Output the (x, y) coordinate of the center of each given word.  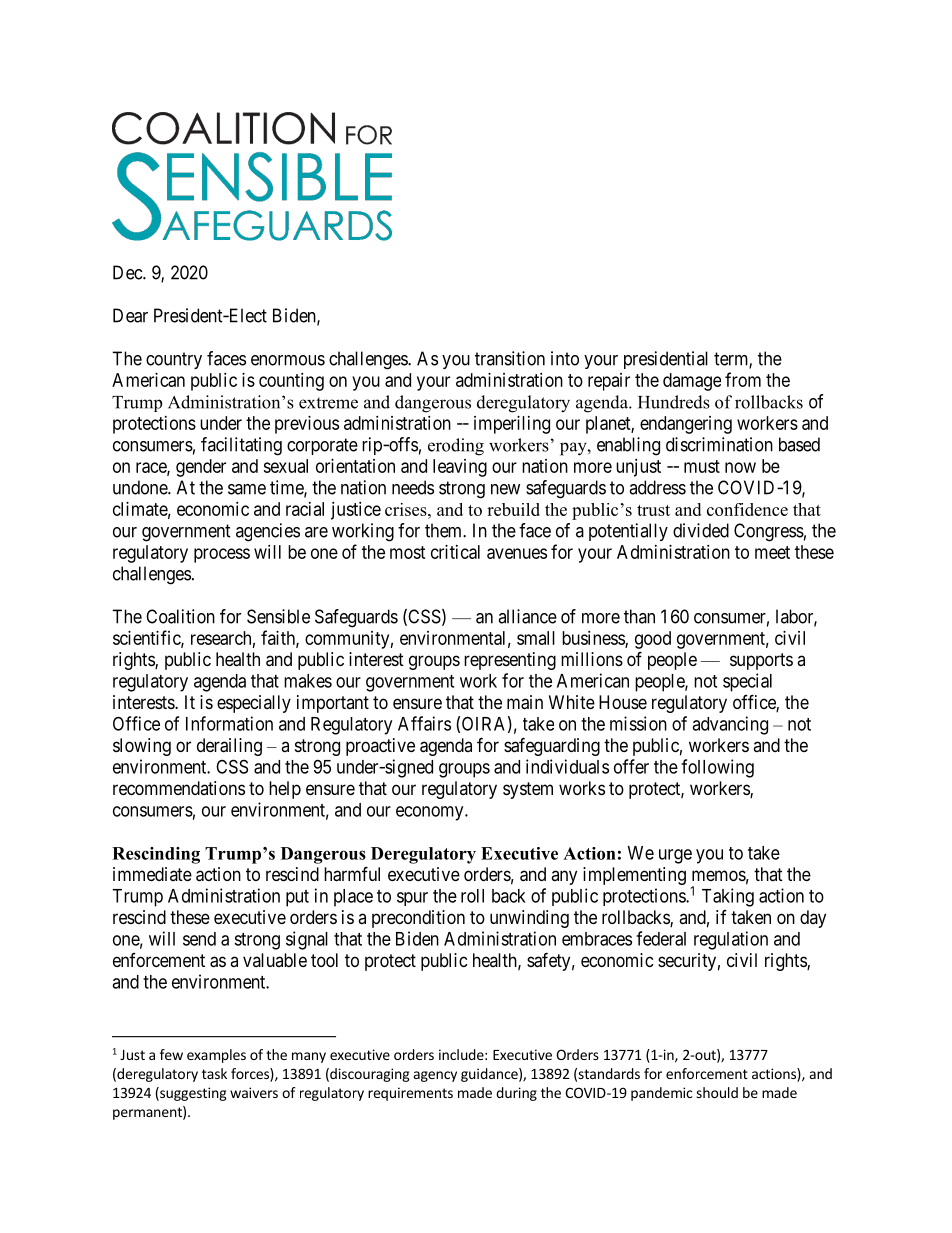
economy (431, 813)
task (214, 1073)
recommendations (179, 788)
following (717, 768)
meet (772, 552)
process (222, 555)
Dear (130, 315)
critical (455, 552)
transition (510, 358)
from (743, 379)
